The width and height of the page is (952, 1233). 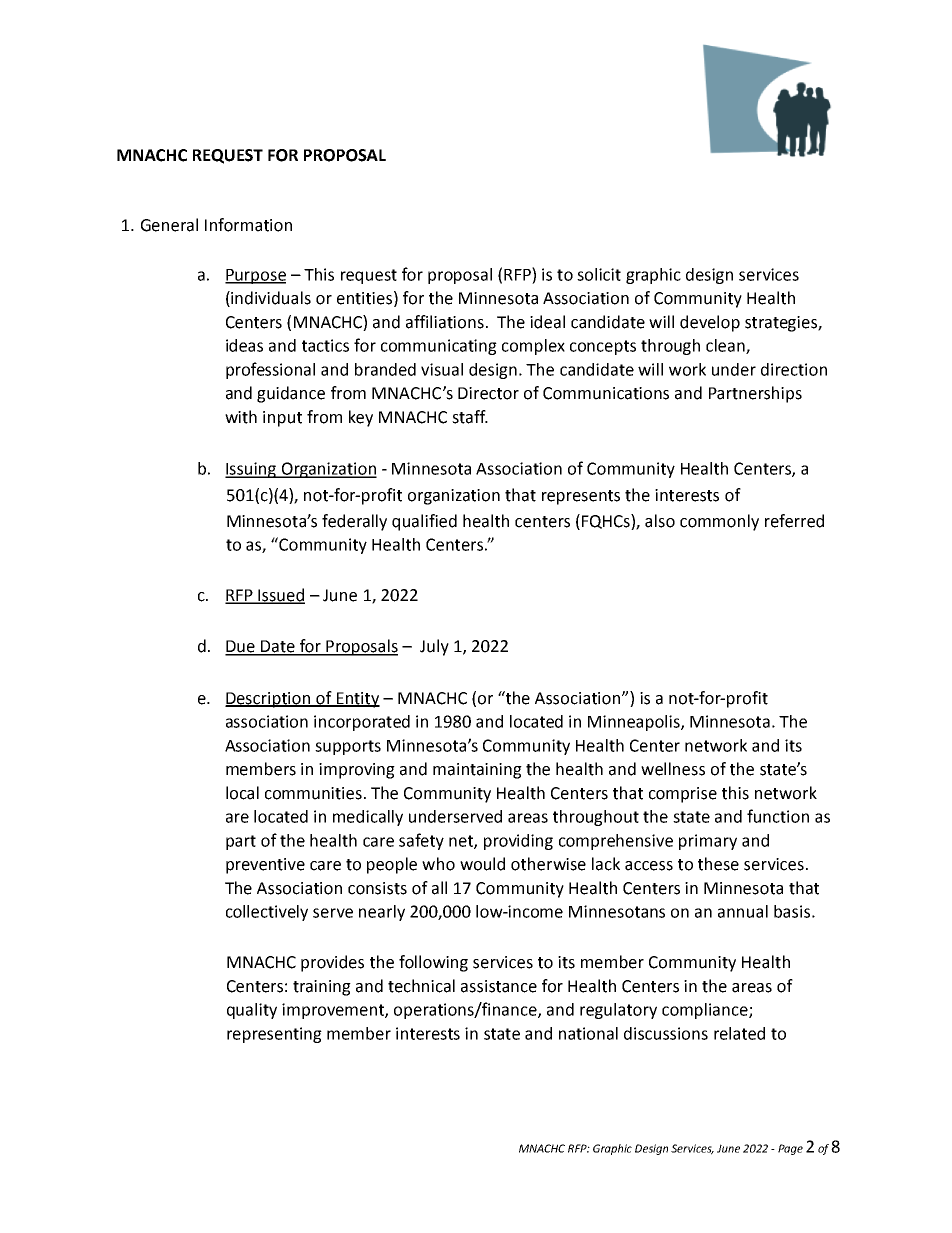 What do you see at coordinates (255, 276) in the page?
I see `Purpose` at bounding box center [255, 276].
